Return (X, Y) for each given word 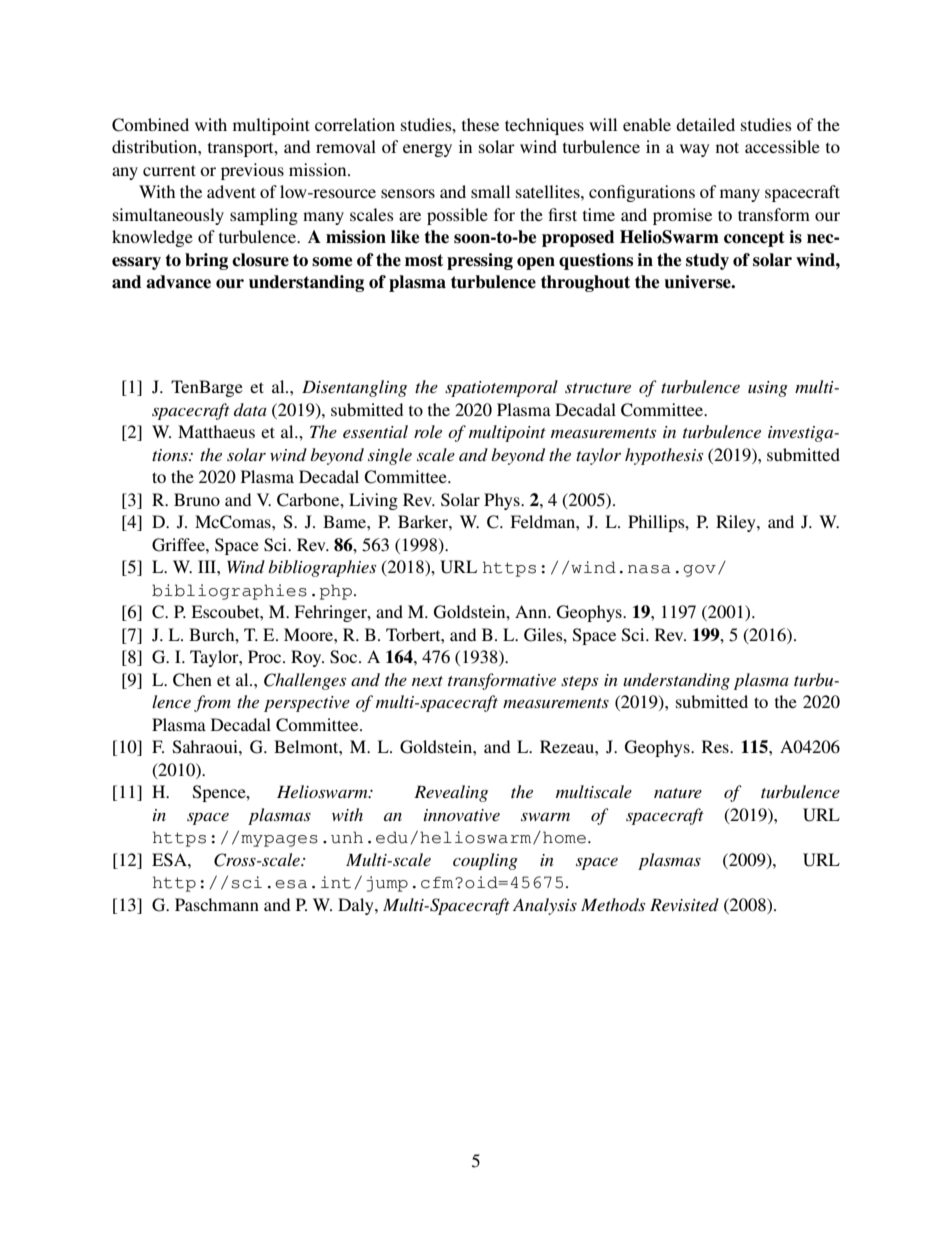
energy (427, 150)
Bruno (197, 499)
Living (373, 501)
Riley (737, 523)
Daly (357, 906)
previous (252, 171)
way (695, 150)
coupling (485, 861)
